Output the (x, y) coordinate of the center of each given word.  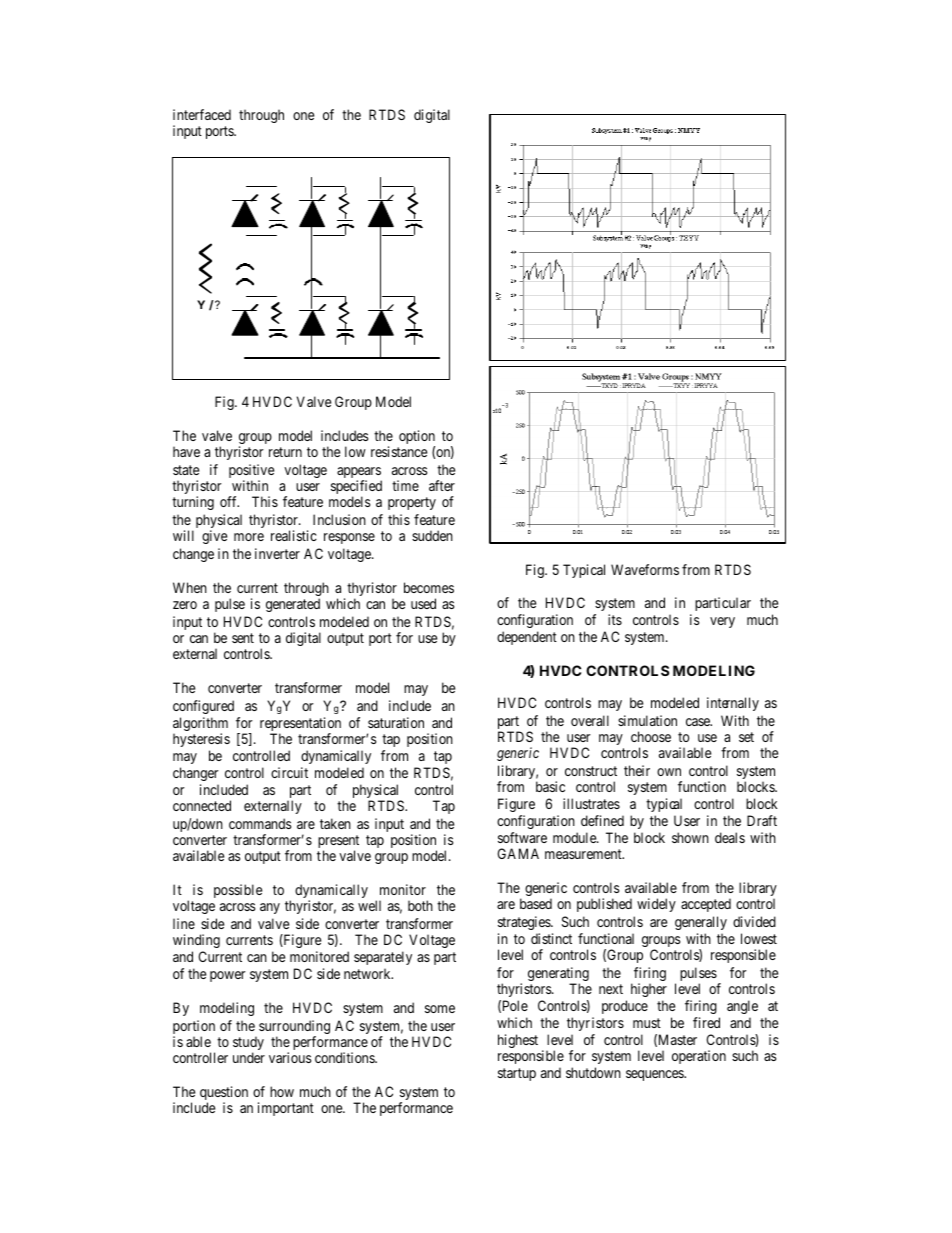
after (442, 485)
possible (238, 891)
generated (293, 605)
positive (251, 472)
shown (690, 837)
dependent (527, 638)
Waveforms (645, 569)
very (722, 622)
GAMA (518, 853)
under (249, 1057)
